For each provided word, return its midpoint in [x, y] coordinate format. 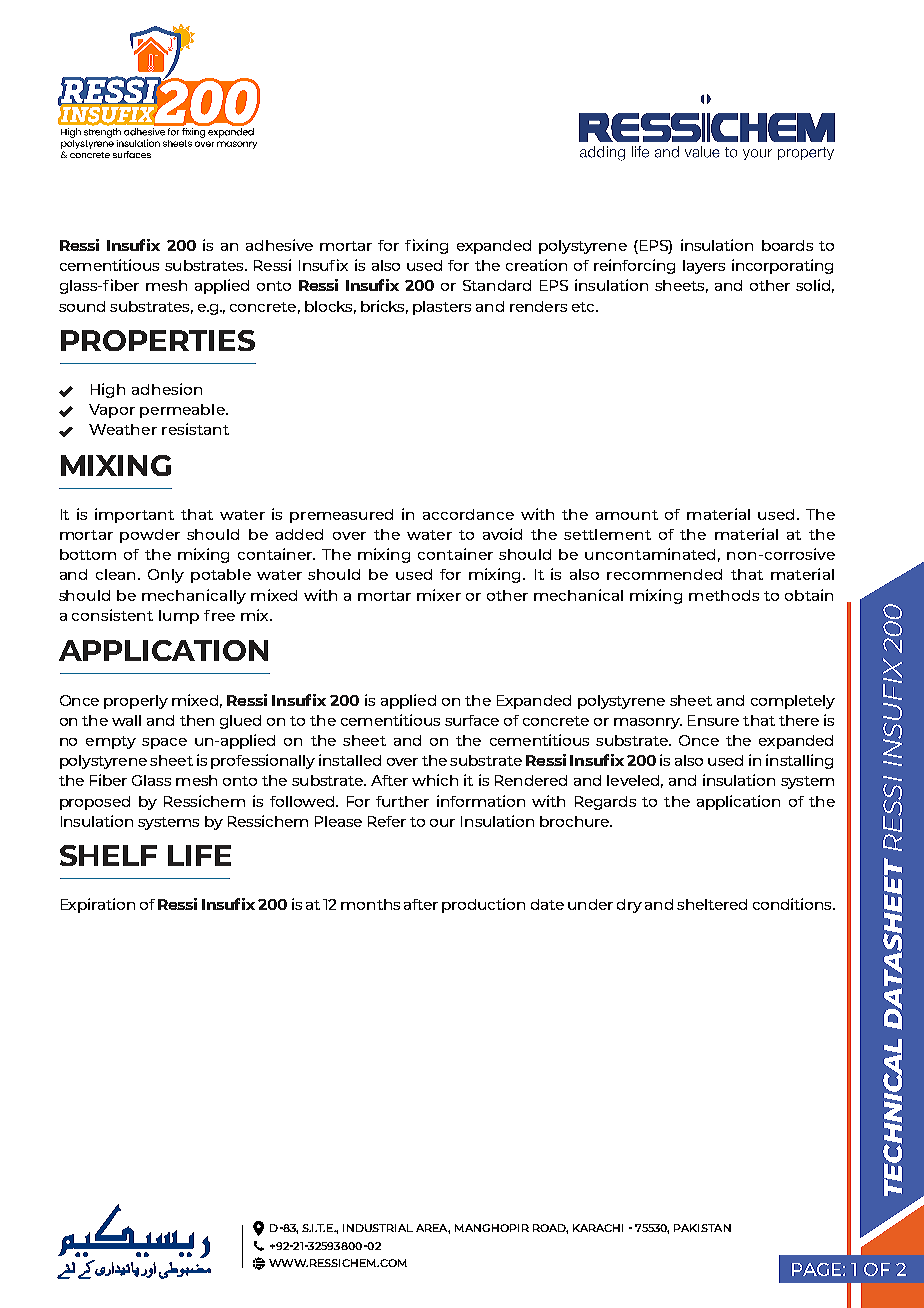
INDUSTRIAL [378, 1228]
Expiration [98, 905]
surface [472, 720]
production [483, 905]
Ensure [713, 720]
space [164, 743]
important [134, 515]
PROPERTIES [158, 340]
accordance [468, 514]
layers [704, 267]
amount [627, 515]
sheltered [712, 904]
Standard [497, 285]
